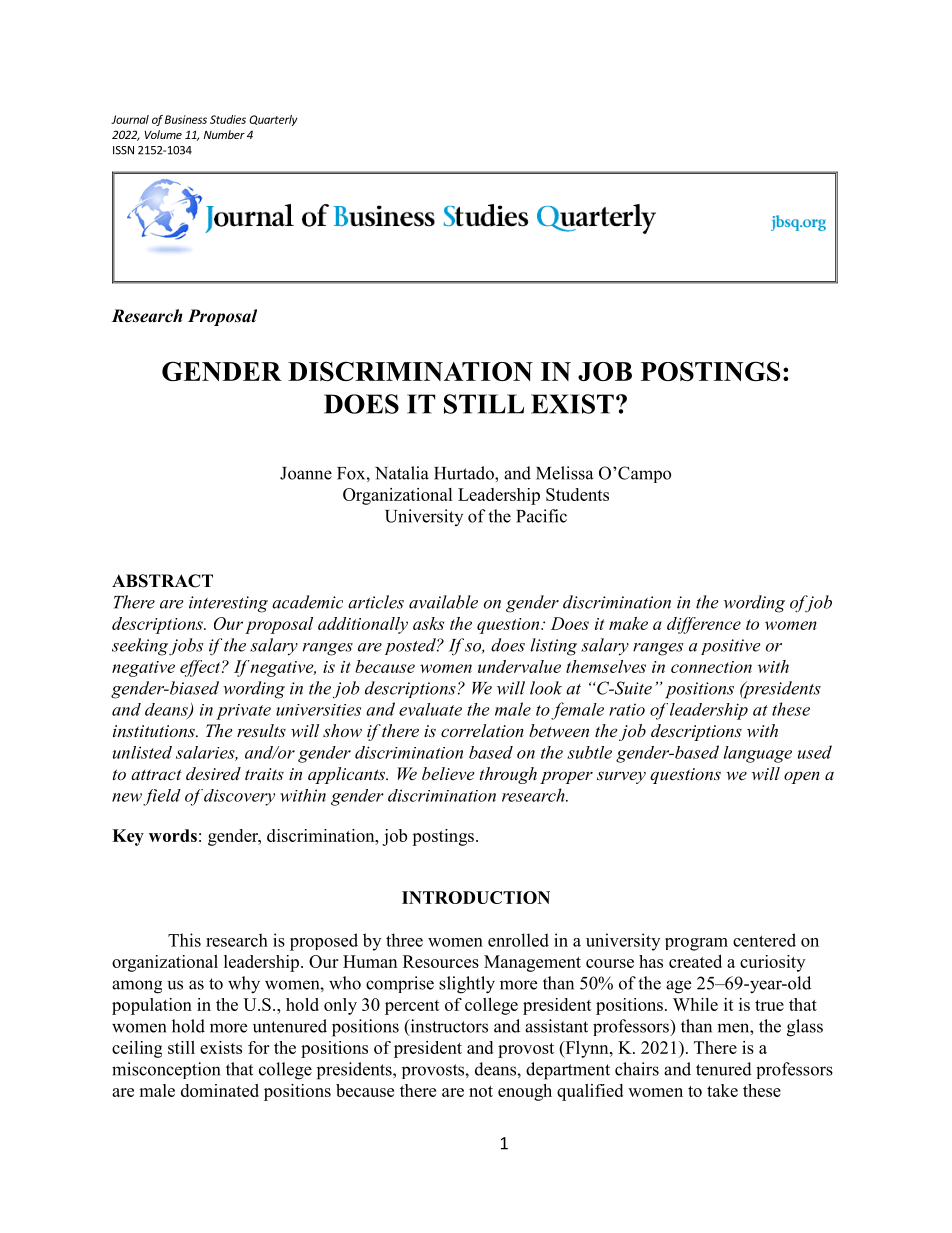 This screenshot has height=1233, width=952. What do you see at coordinates (306, 473) in the screenshot?
I see `Joanne` at bounding box center [306, 473].
